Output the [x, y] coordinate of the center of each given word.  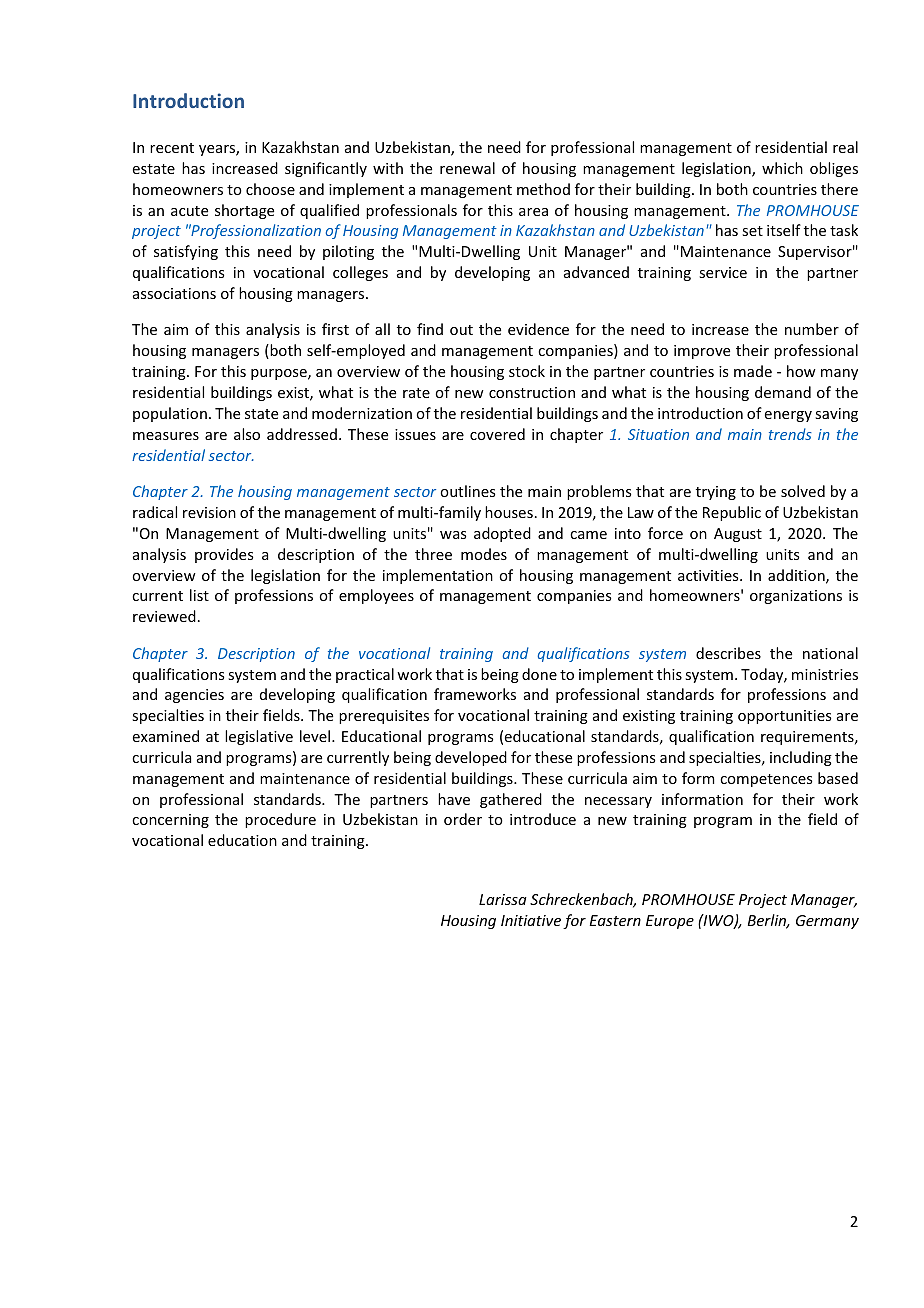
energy [788, 416]
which [782, 168]
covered [497, 434]
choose [270, 189]
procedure [280, 820]
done [539, 674]
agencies [194, 696]
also [247, 434]
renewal [467, 168]
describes [728, 653]
